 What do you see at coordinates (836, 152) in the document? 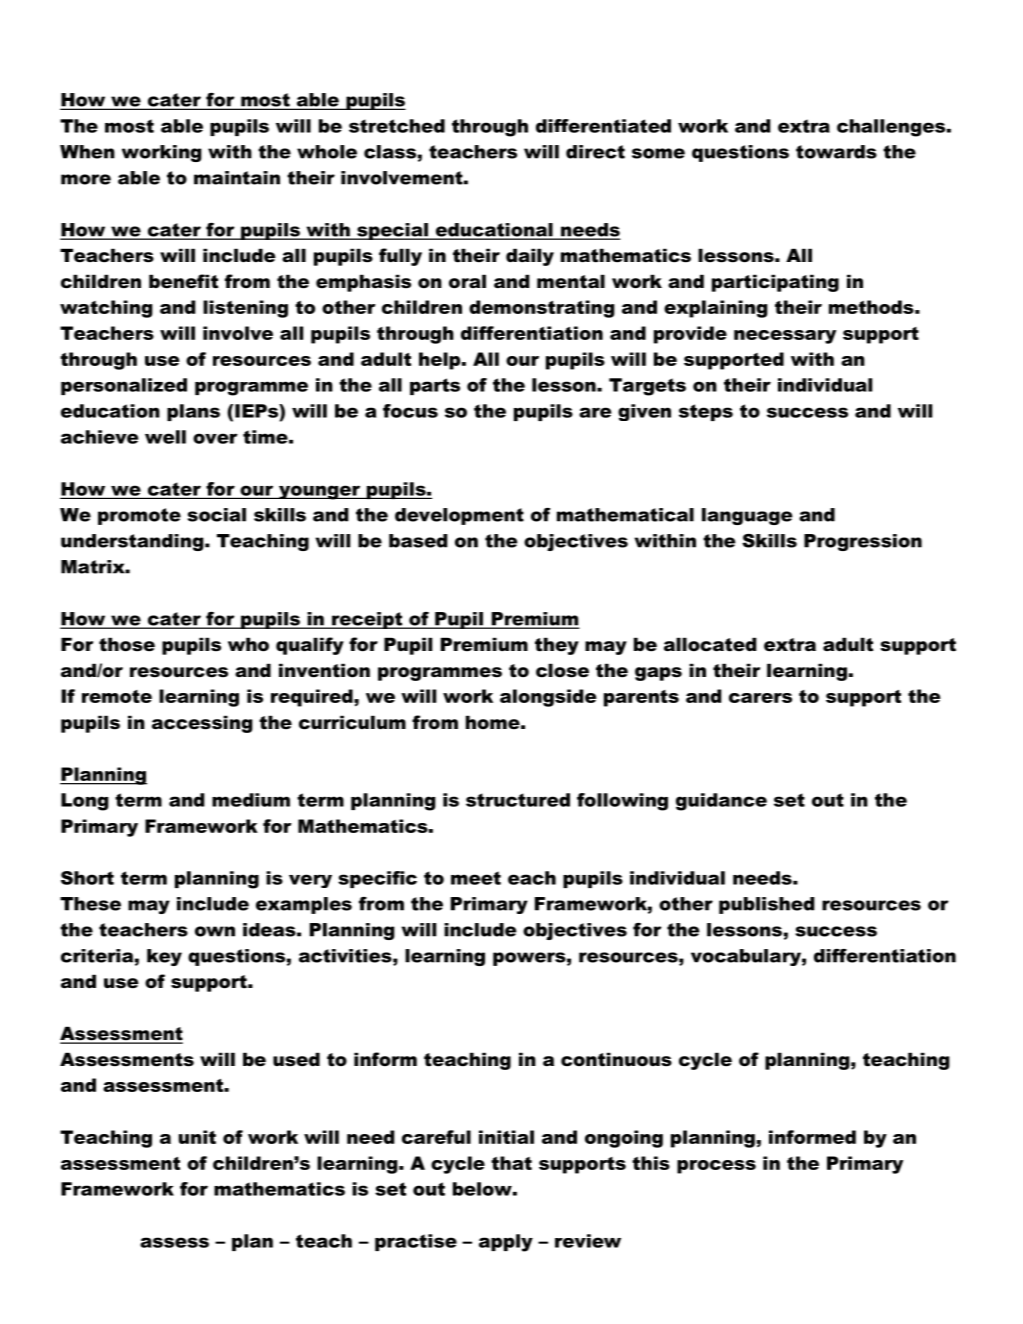
I see `towards` at bounding box center [836, 152].
